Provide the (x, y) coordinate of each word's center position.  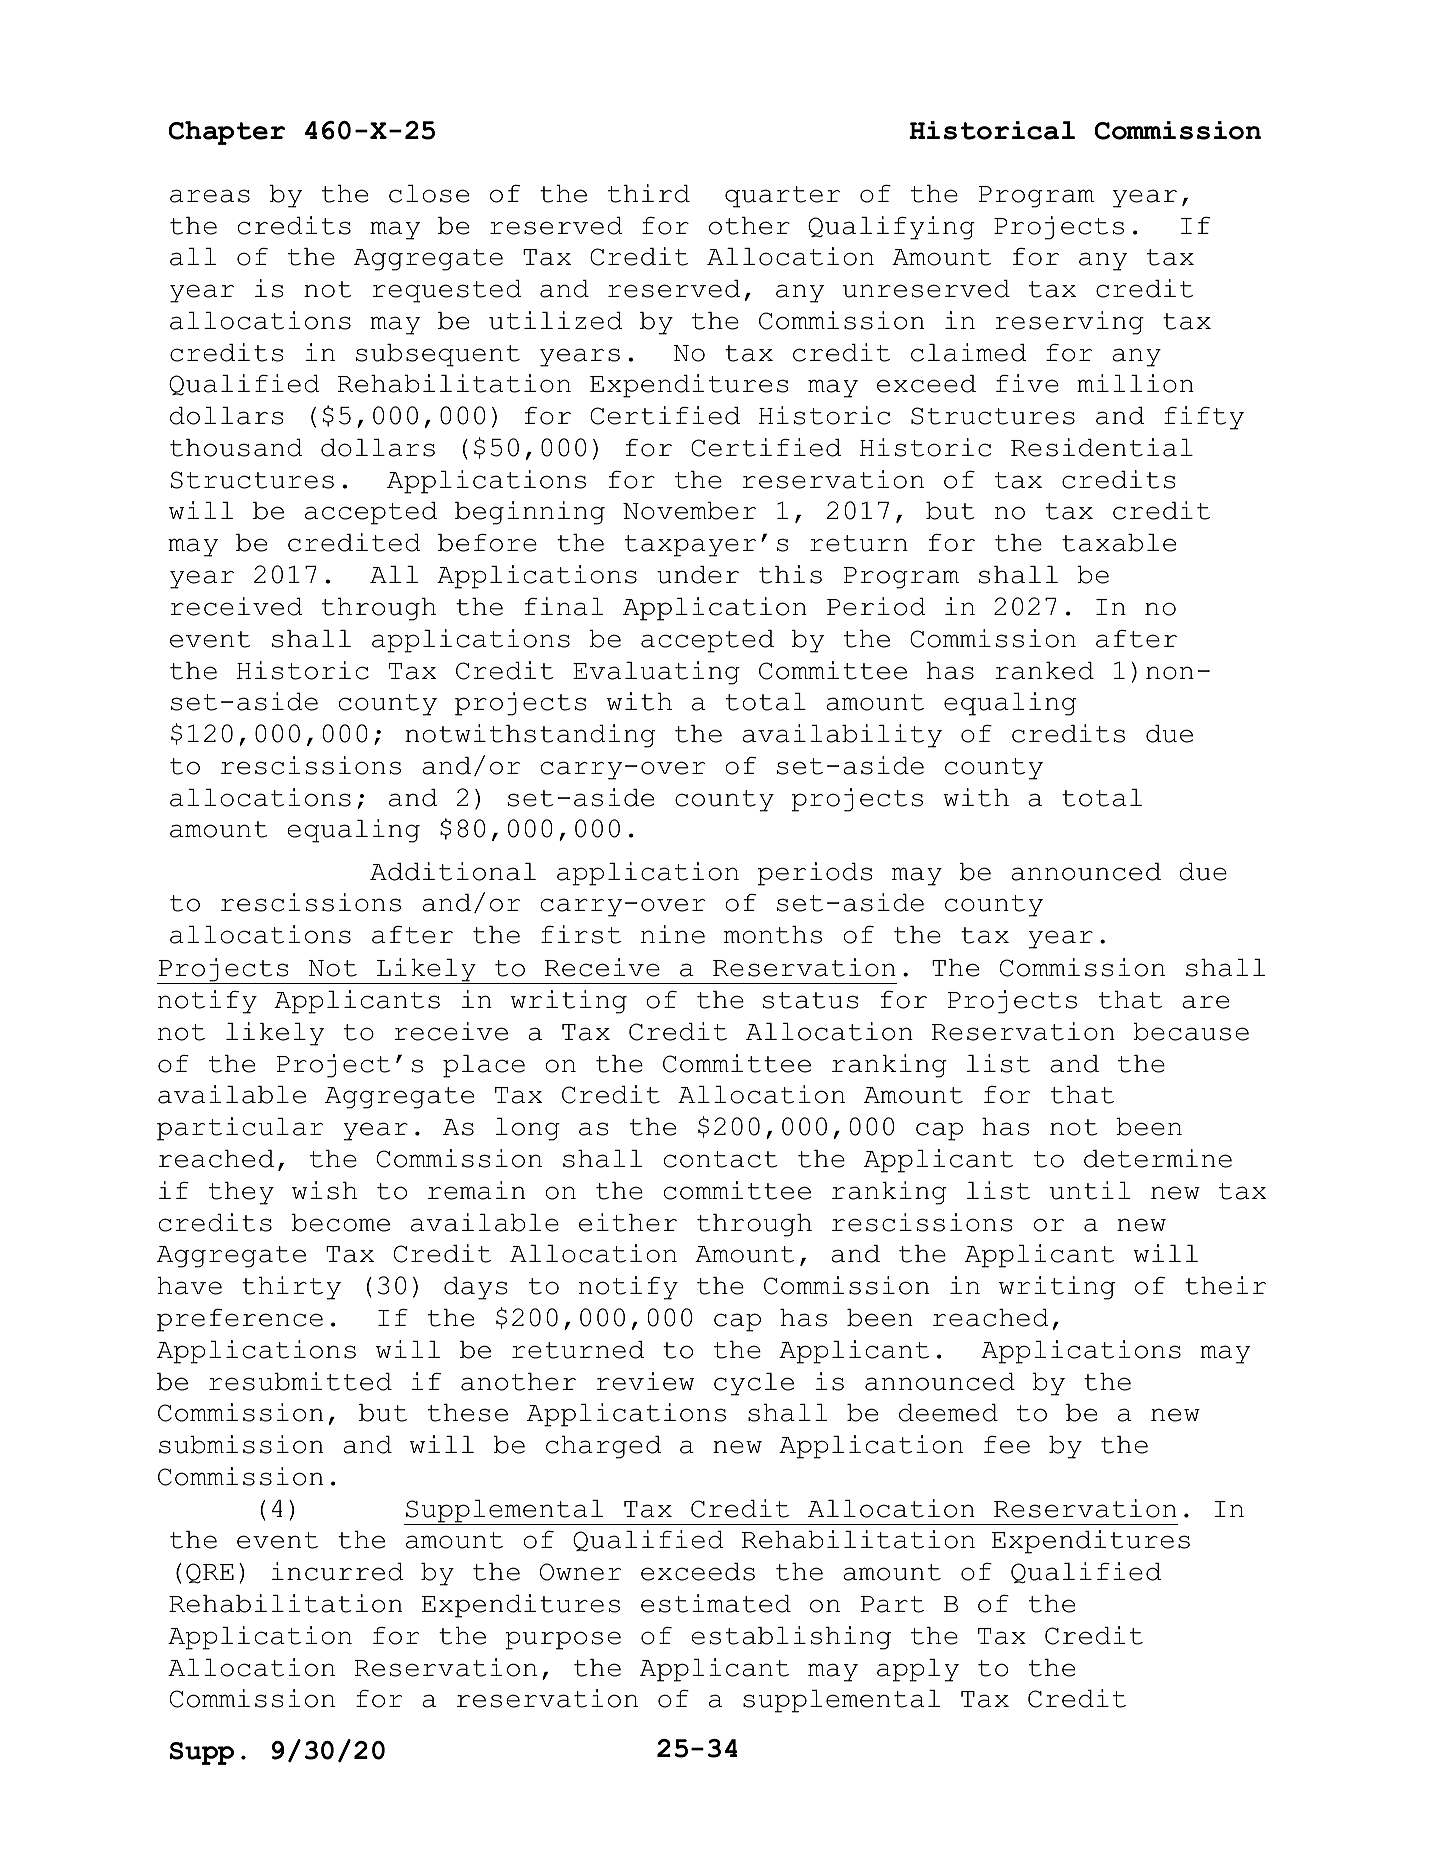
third (649, 193)
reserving (1069, 323)
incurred (338, 1571)
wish (324, 1190)
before (487, 543)
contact (721, 1159)
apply (918, 1670)
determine (1158, 1158)
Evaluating (656, 673)
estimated (716, 1603)
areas (210, 196)
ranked (1044, 671)
